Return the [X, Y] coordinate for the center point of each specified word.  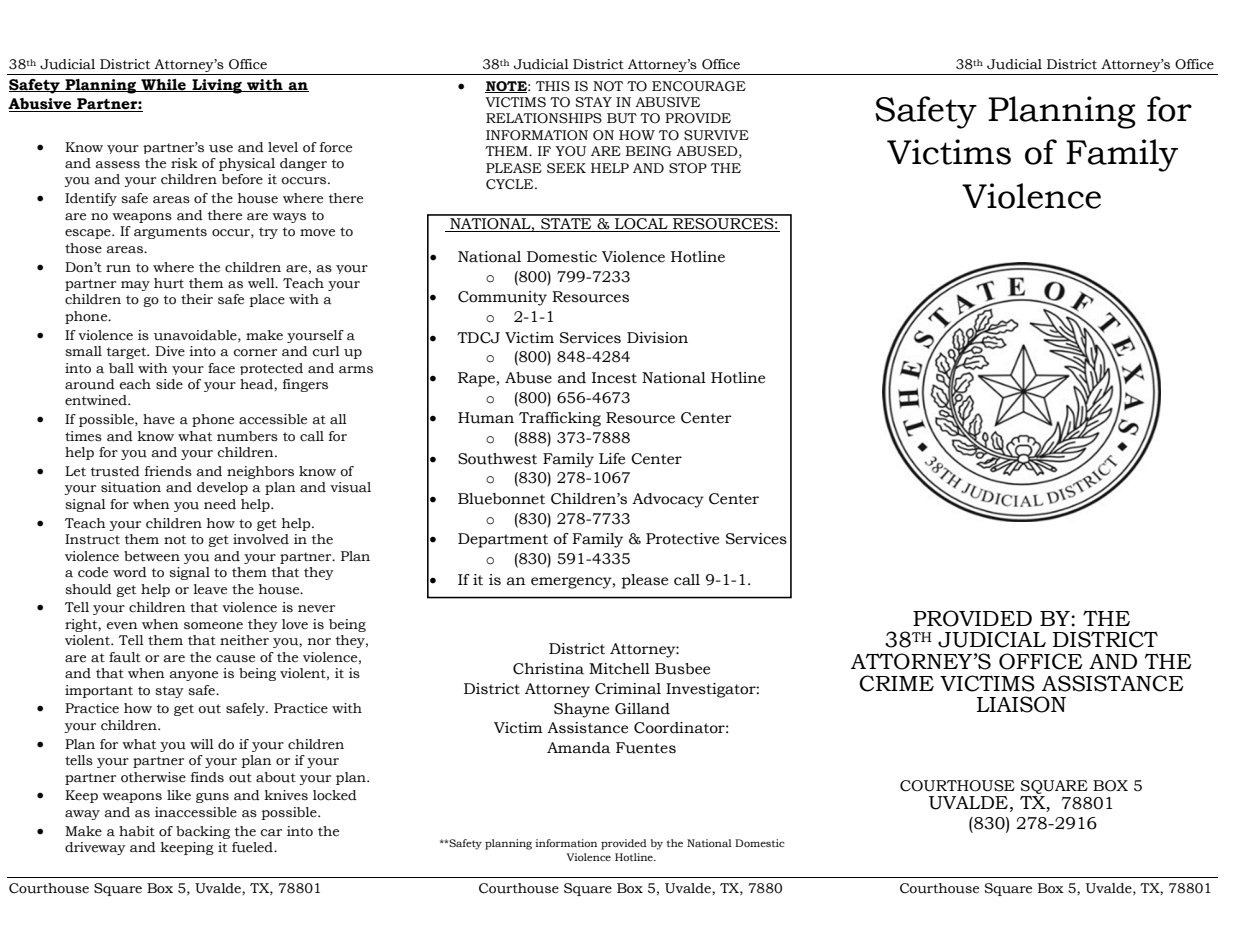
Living [217, 86]
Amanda [579, 748]
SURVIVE [716, 135]
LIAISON [1021, 704]
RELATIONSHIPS [544, 118]
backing [203, 832]
